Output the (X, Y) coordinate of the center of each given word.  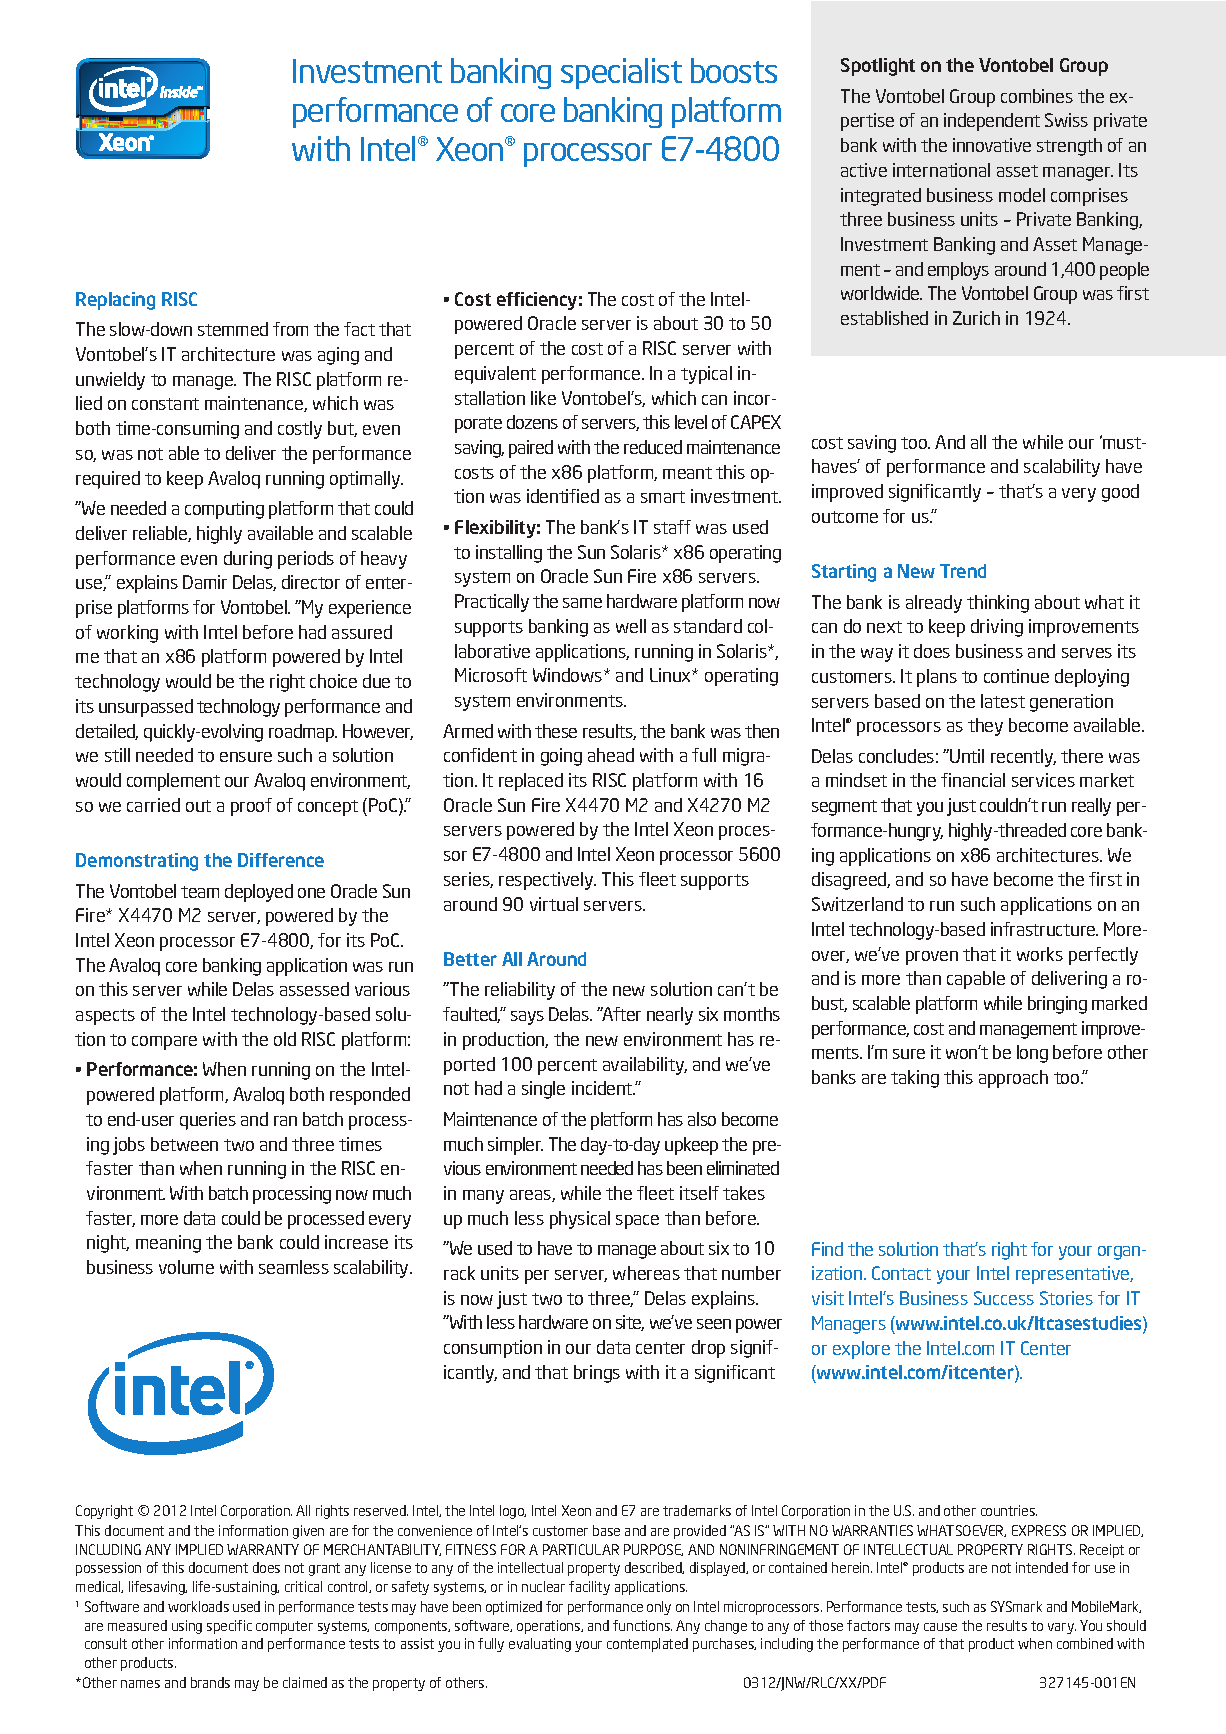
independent (992, 122)
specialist (621, 73)
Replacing (115, 301)
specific (229, 1627)
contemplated (647, 1645)
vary (1062, 1628)
